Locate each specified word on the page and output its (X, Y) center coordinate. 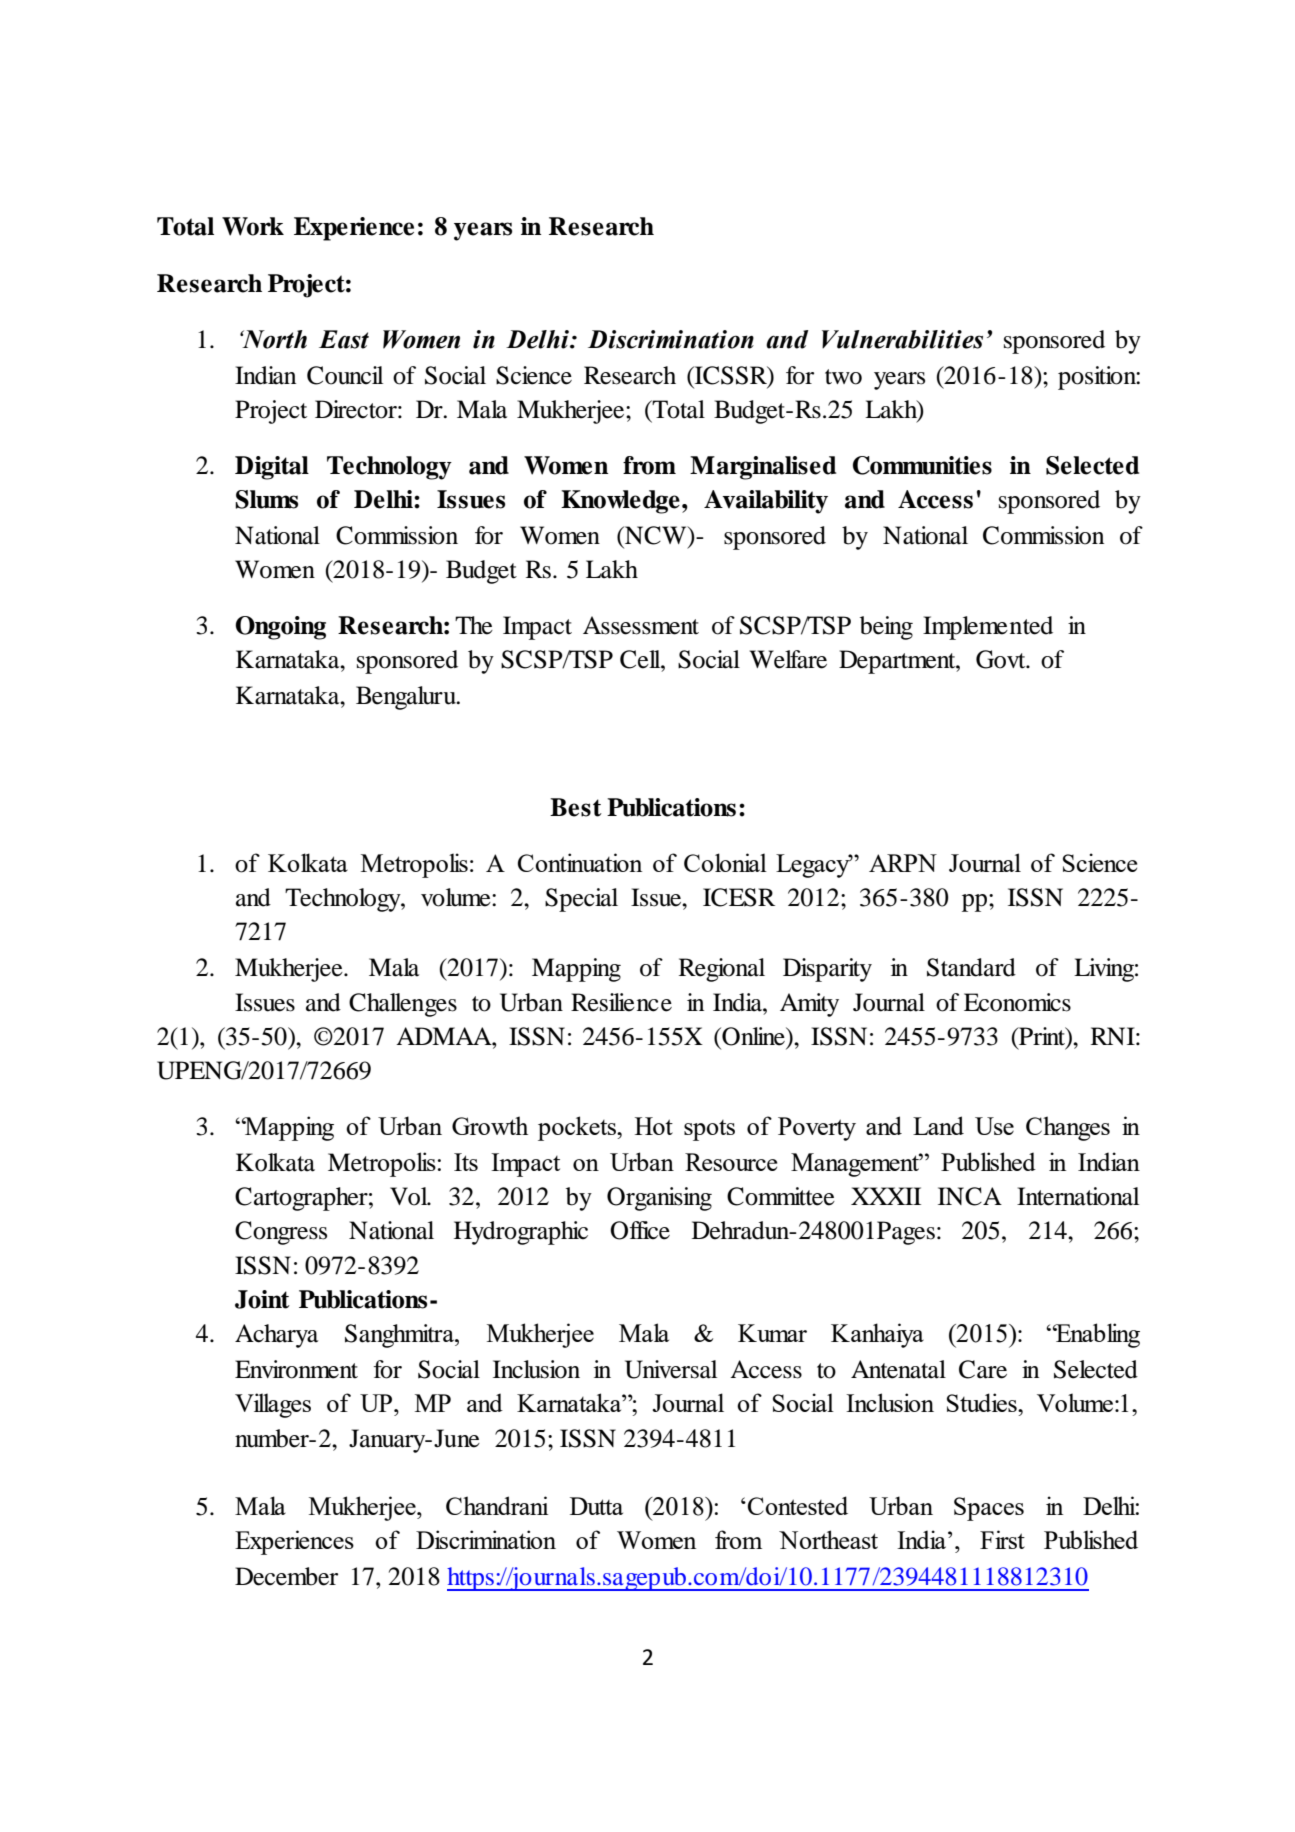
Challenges (403, 1005)
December (286, 1576)
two (843, 377)
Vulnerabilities (902, 339)
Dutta (596, 1506)
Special (581, 900)
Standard (971, 967)
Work (253, 226)
